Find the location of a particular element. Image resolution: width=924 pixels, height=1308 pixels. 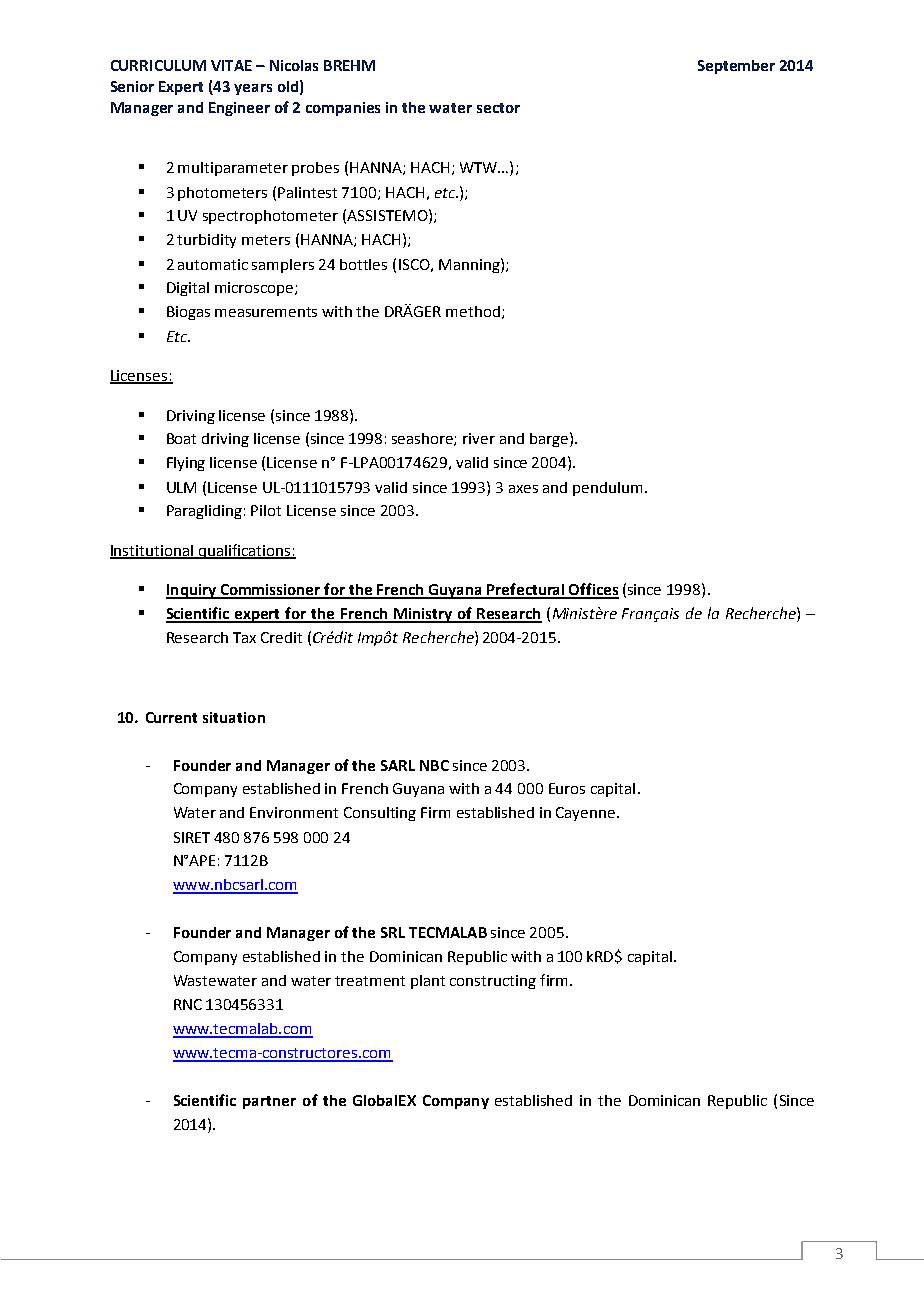

plant is located at coordinates (428, 982).
